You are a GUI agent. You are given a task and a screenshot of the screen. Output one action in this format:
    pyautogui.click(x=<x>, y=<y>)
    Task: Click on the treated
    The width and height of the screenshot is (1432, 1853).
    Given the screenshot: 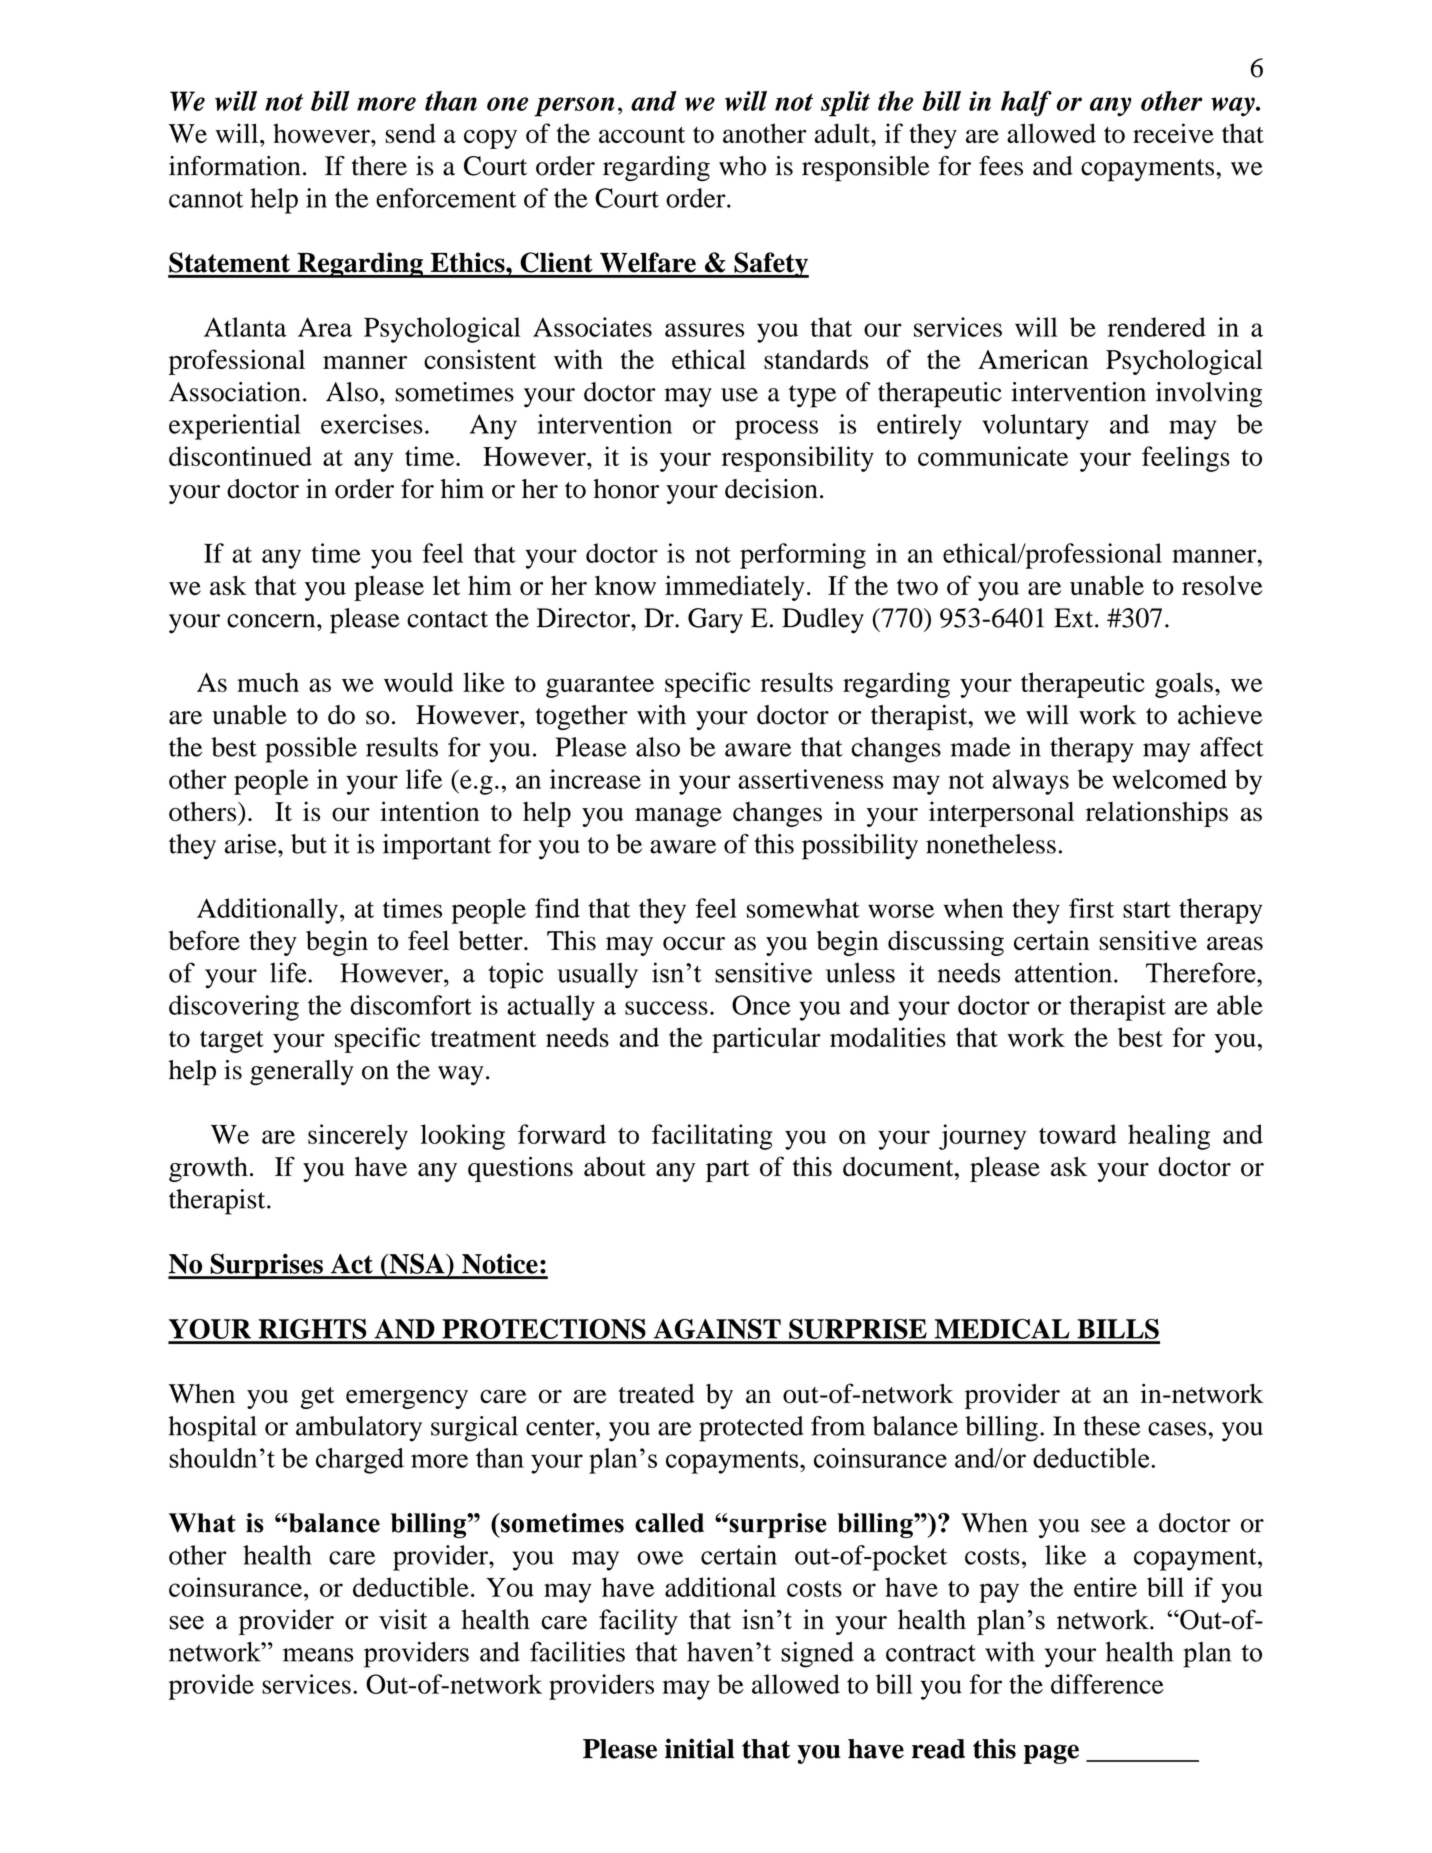 What is the action you would take?
    pyautogui.click(x=657, y=1394)
